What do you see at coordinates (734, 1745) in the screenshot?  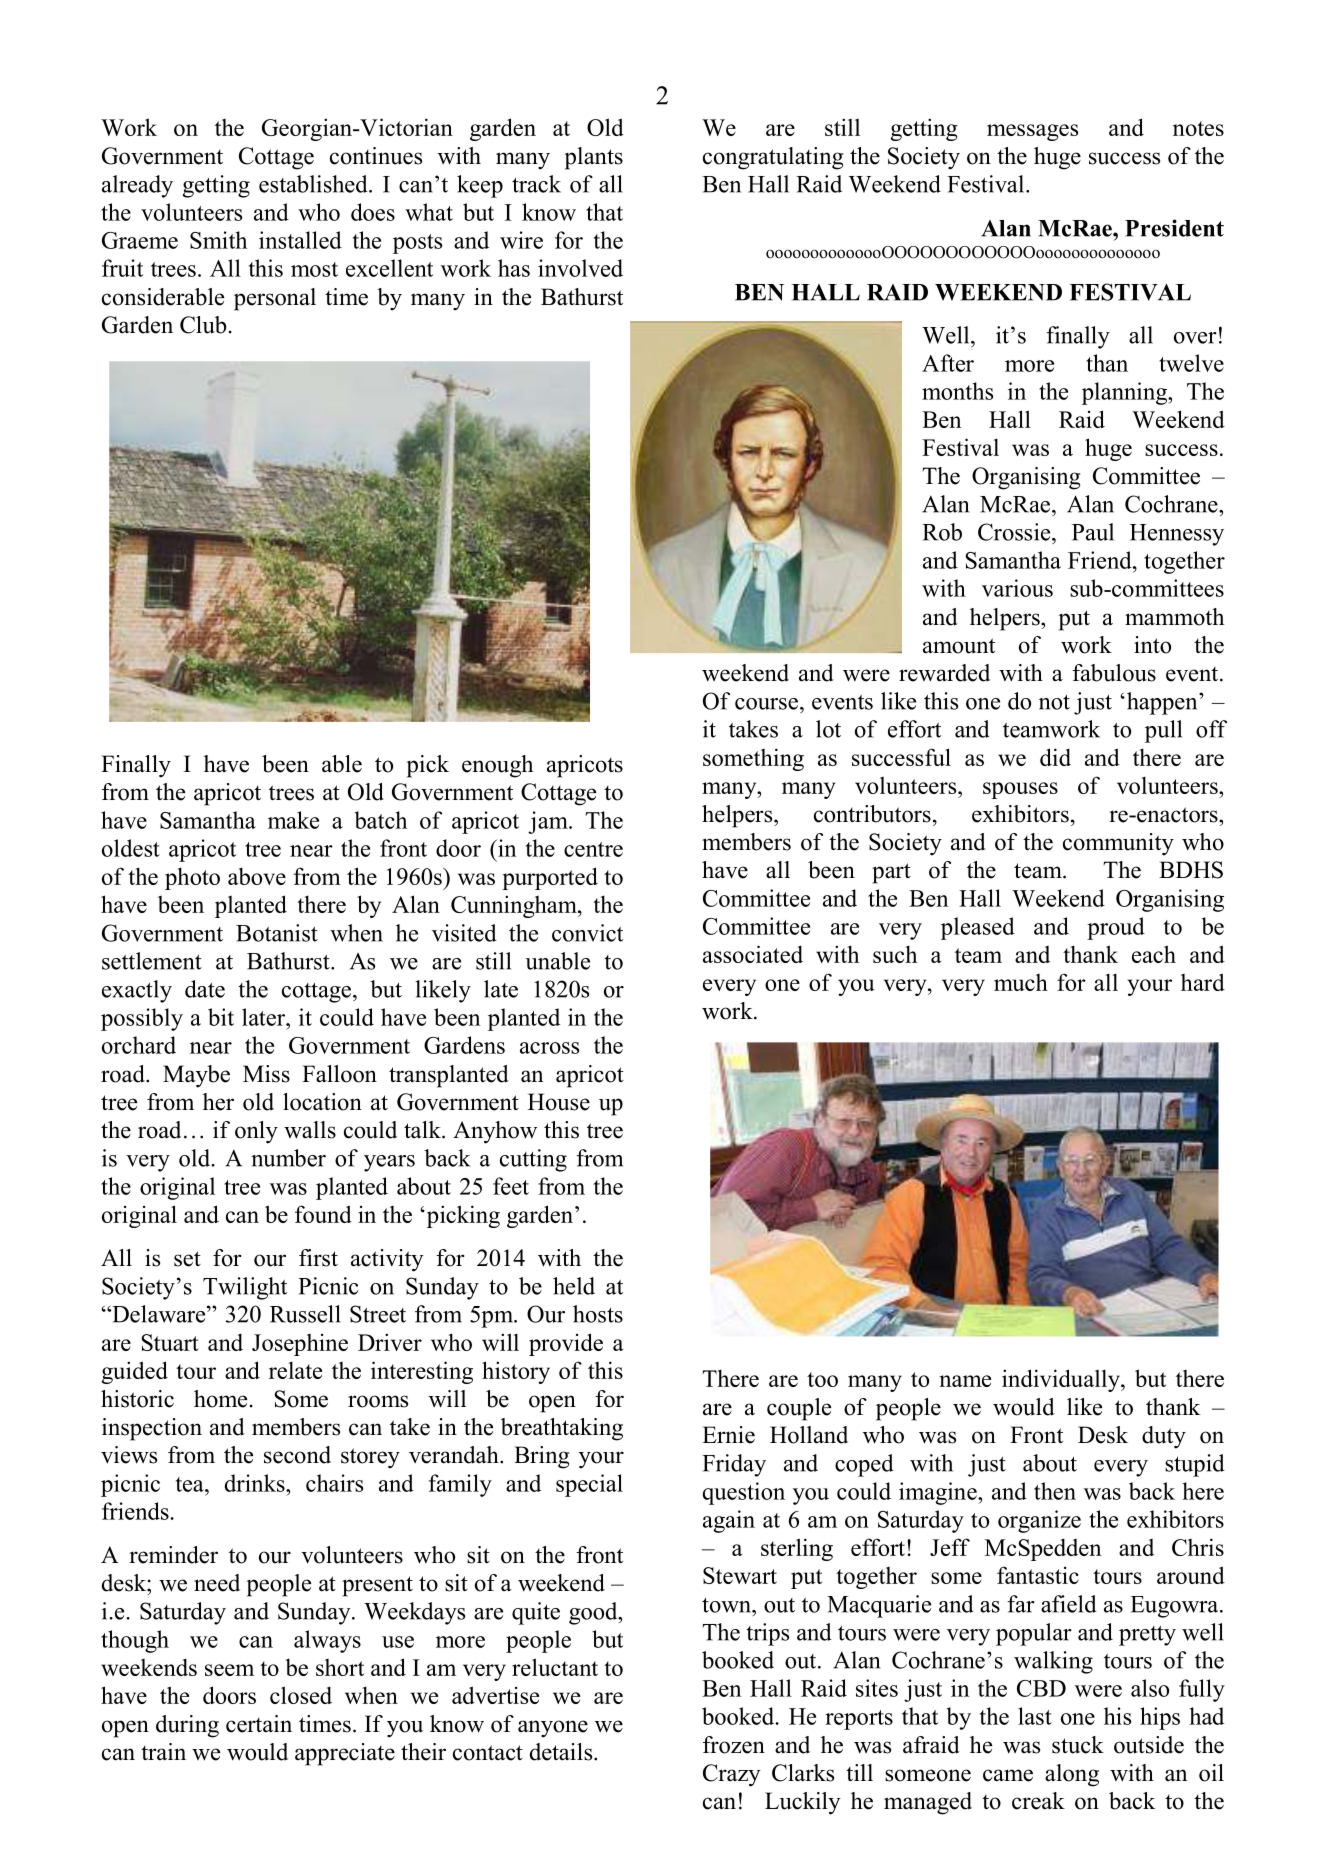 I see `frozen` at bounding box center [734, 1745].
